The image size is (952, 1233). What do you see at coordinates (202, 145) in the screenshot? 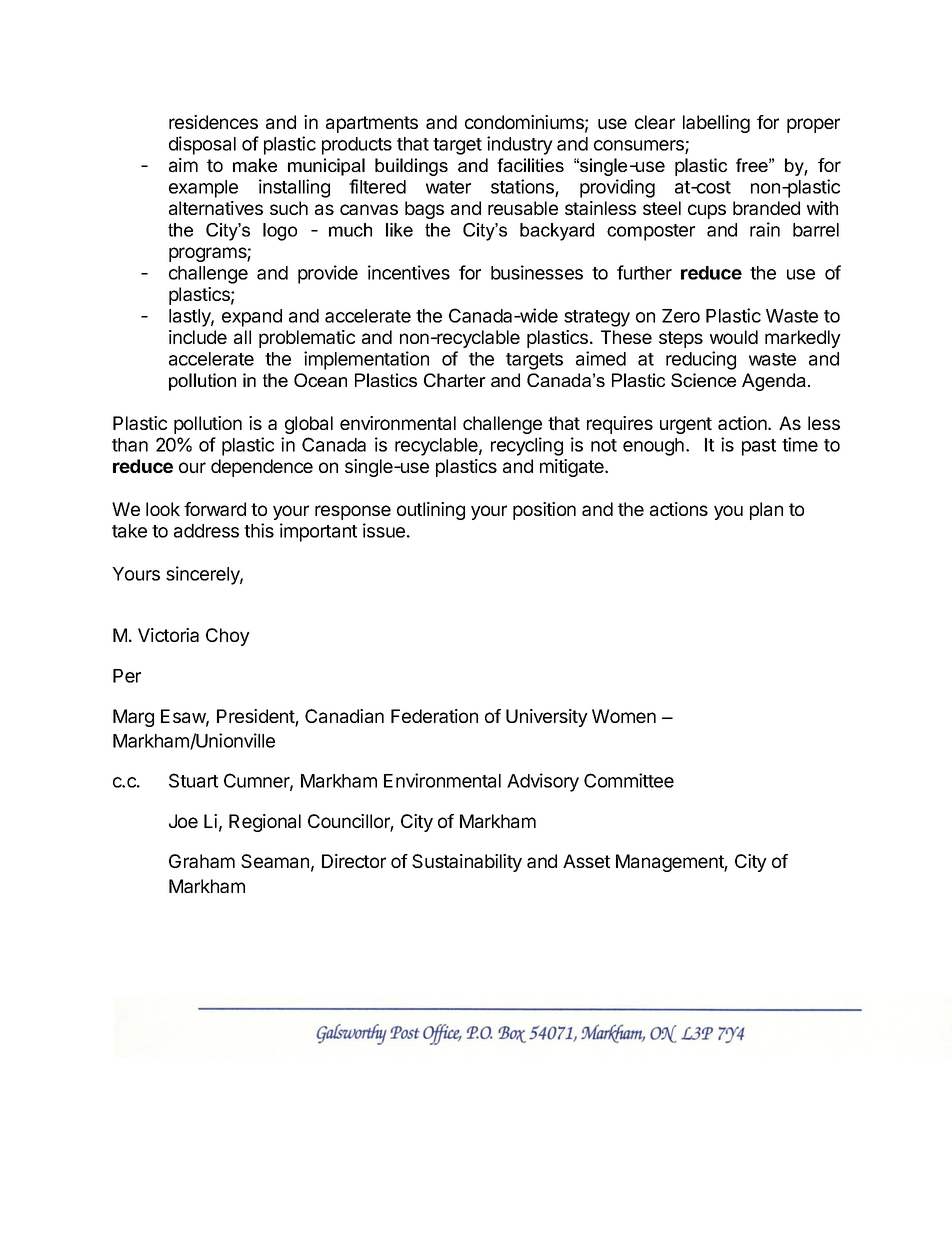
I see `disposal` at bounding box center [202, 145].
